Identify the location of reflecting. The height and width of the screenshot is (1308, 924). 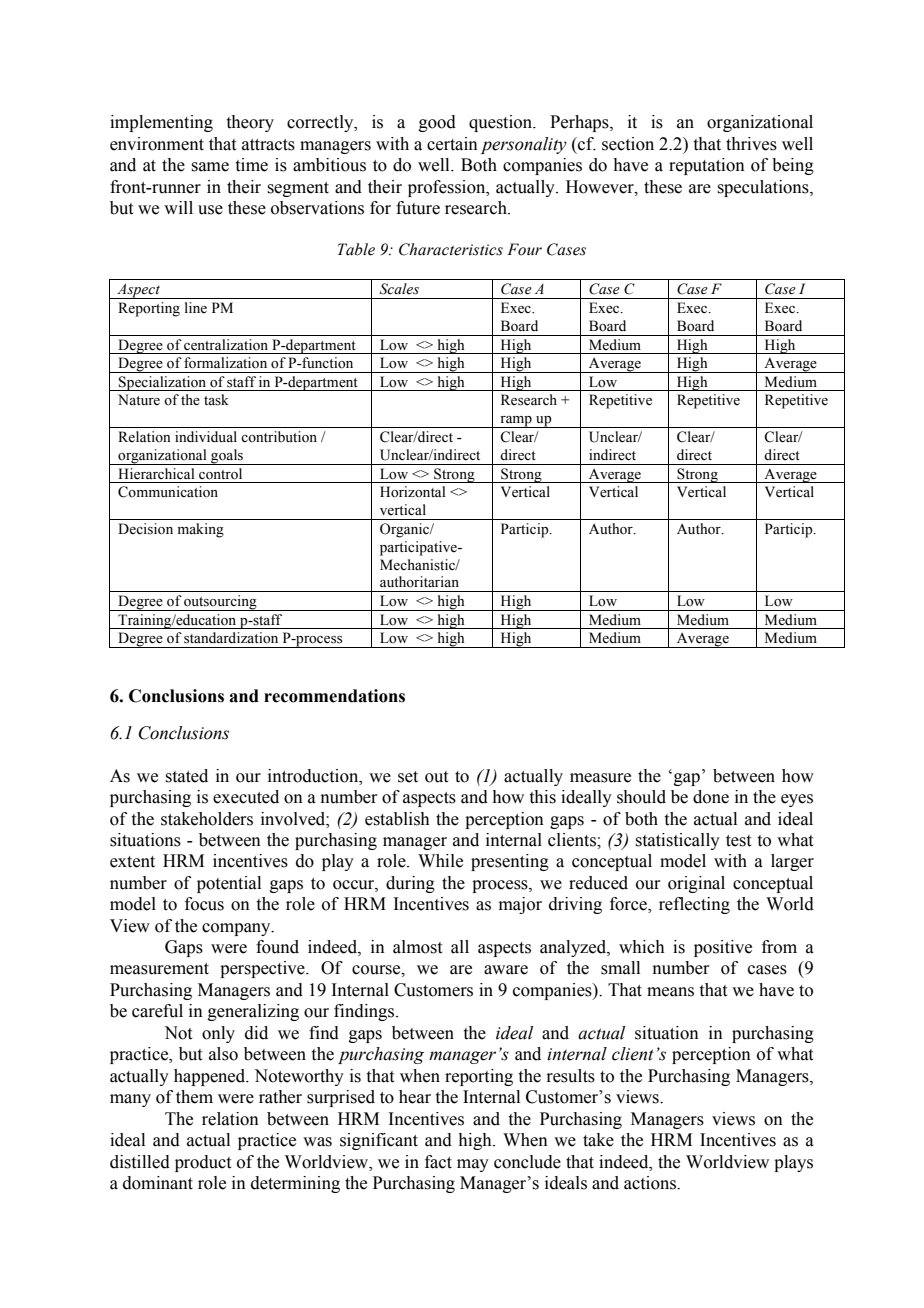
(694, 905).
